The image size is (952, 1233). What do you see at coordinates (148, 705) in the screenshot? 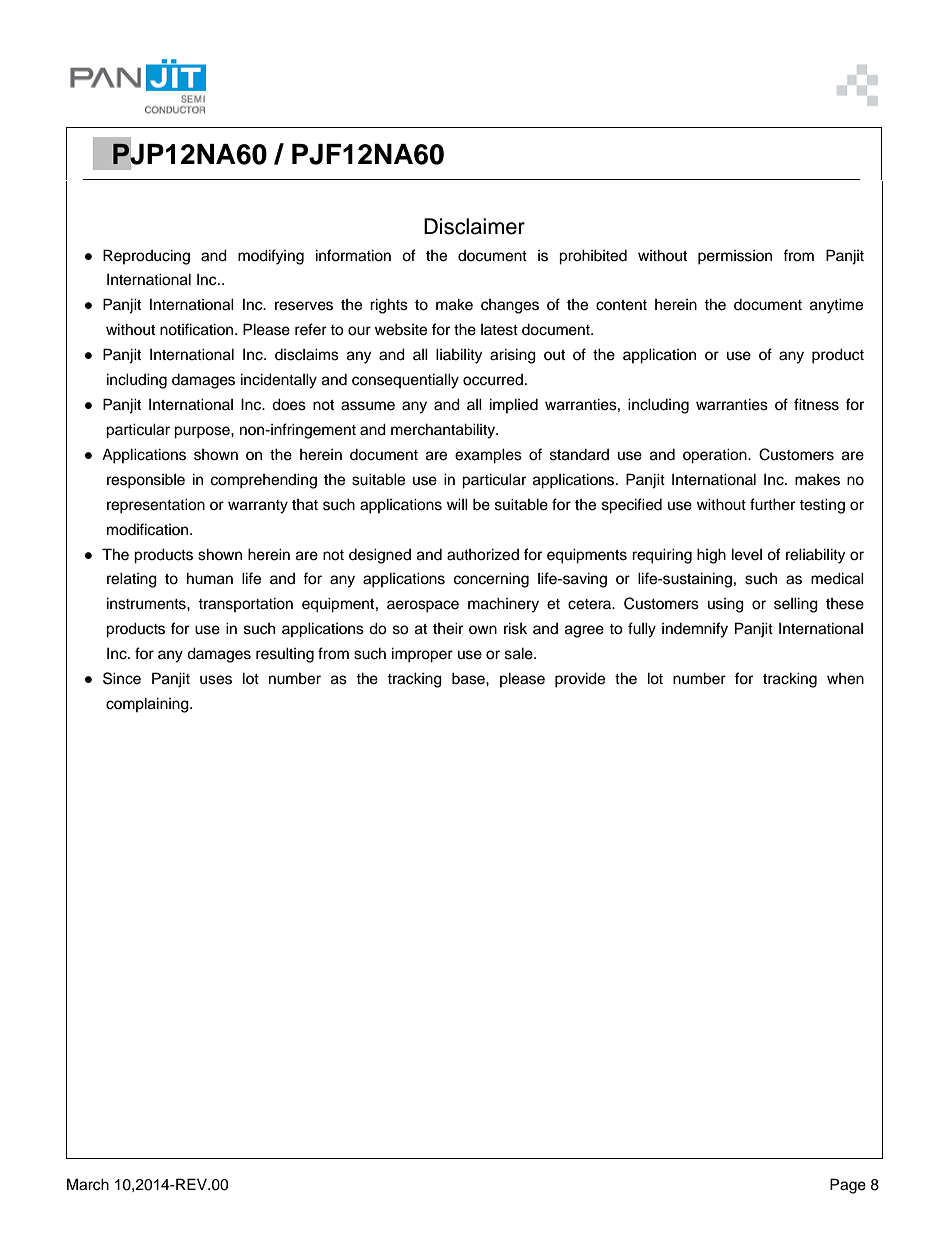
I see `complaining` at bounding box center [148, 705].
